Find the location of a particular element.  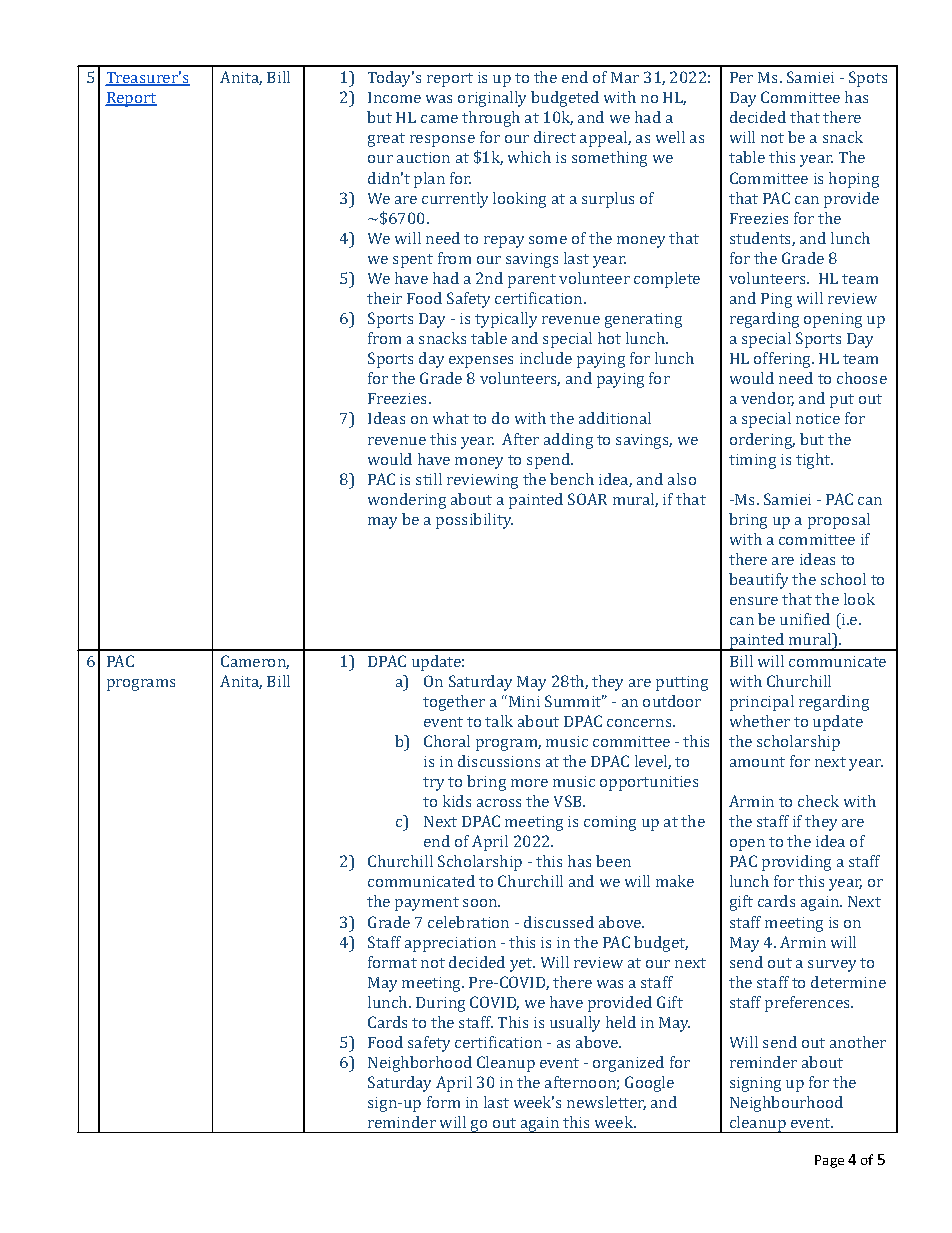

newsletter is located at coordinates (606, 1103).
